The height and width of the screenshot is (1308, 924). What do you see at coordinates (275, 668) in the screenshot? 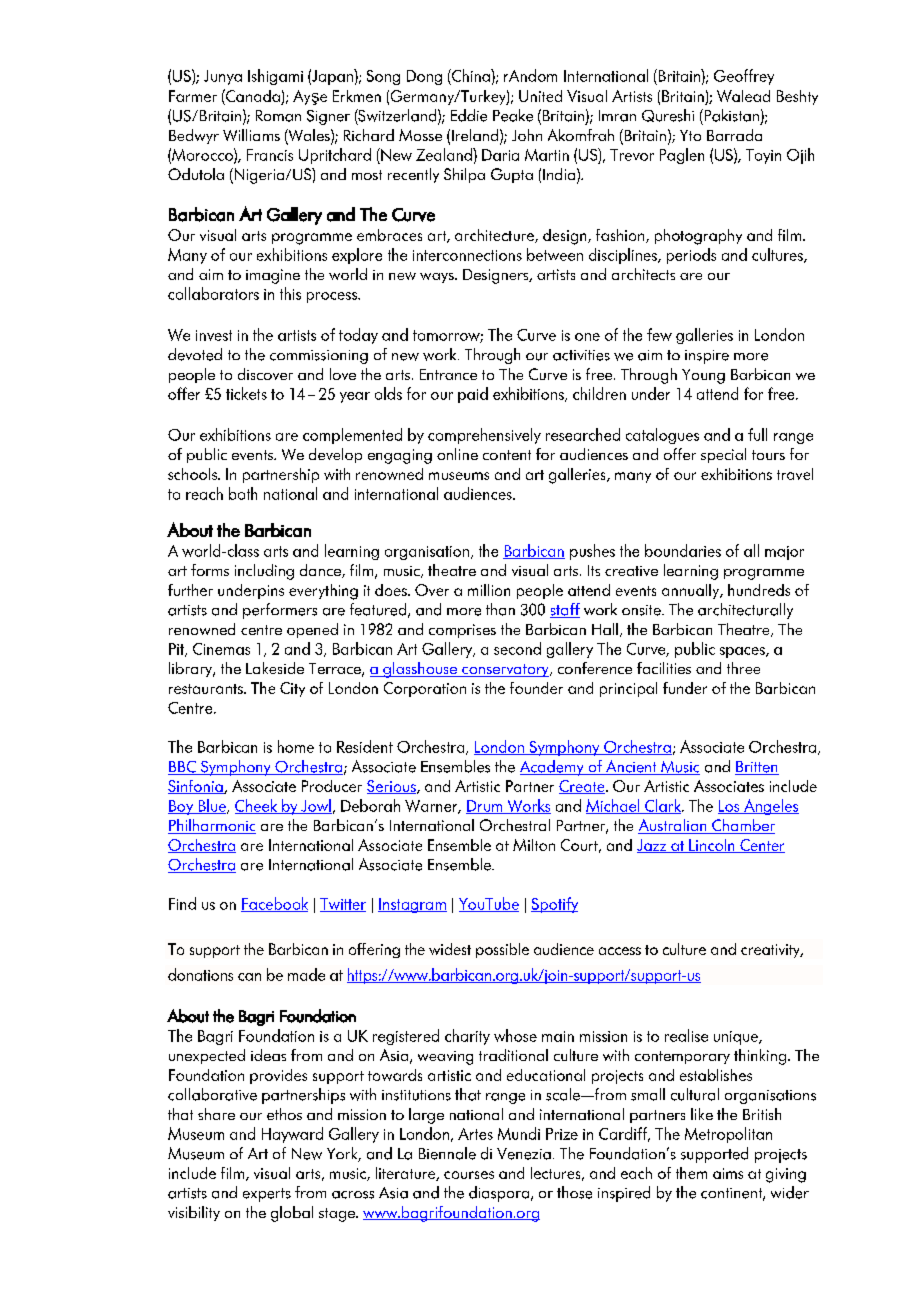
I see `Lakeside` at bounding box center [275, 668].
